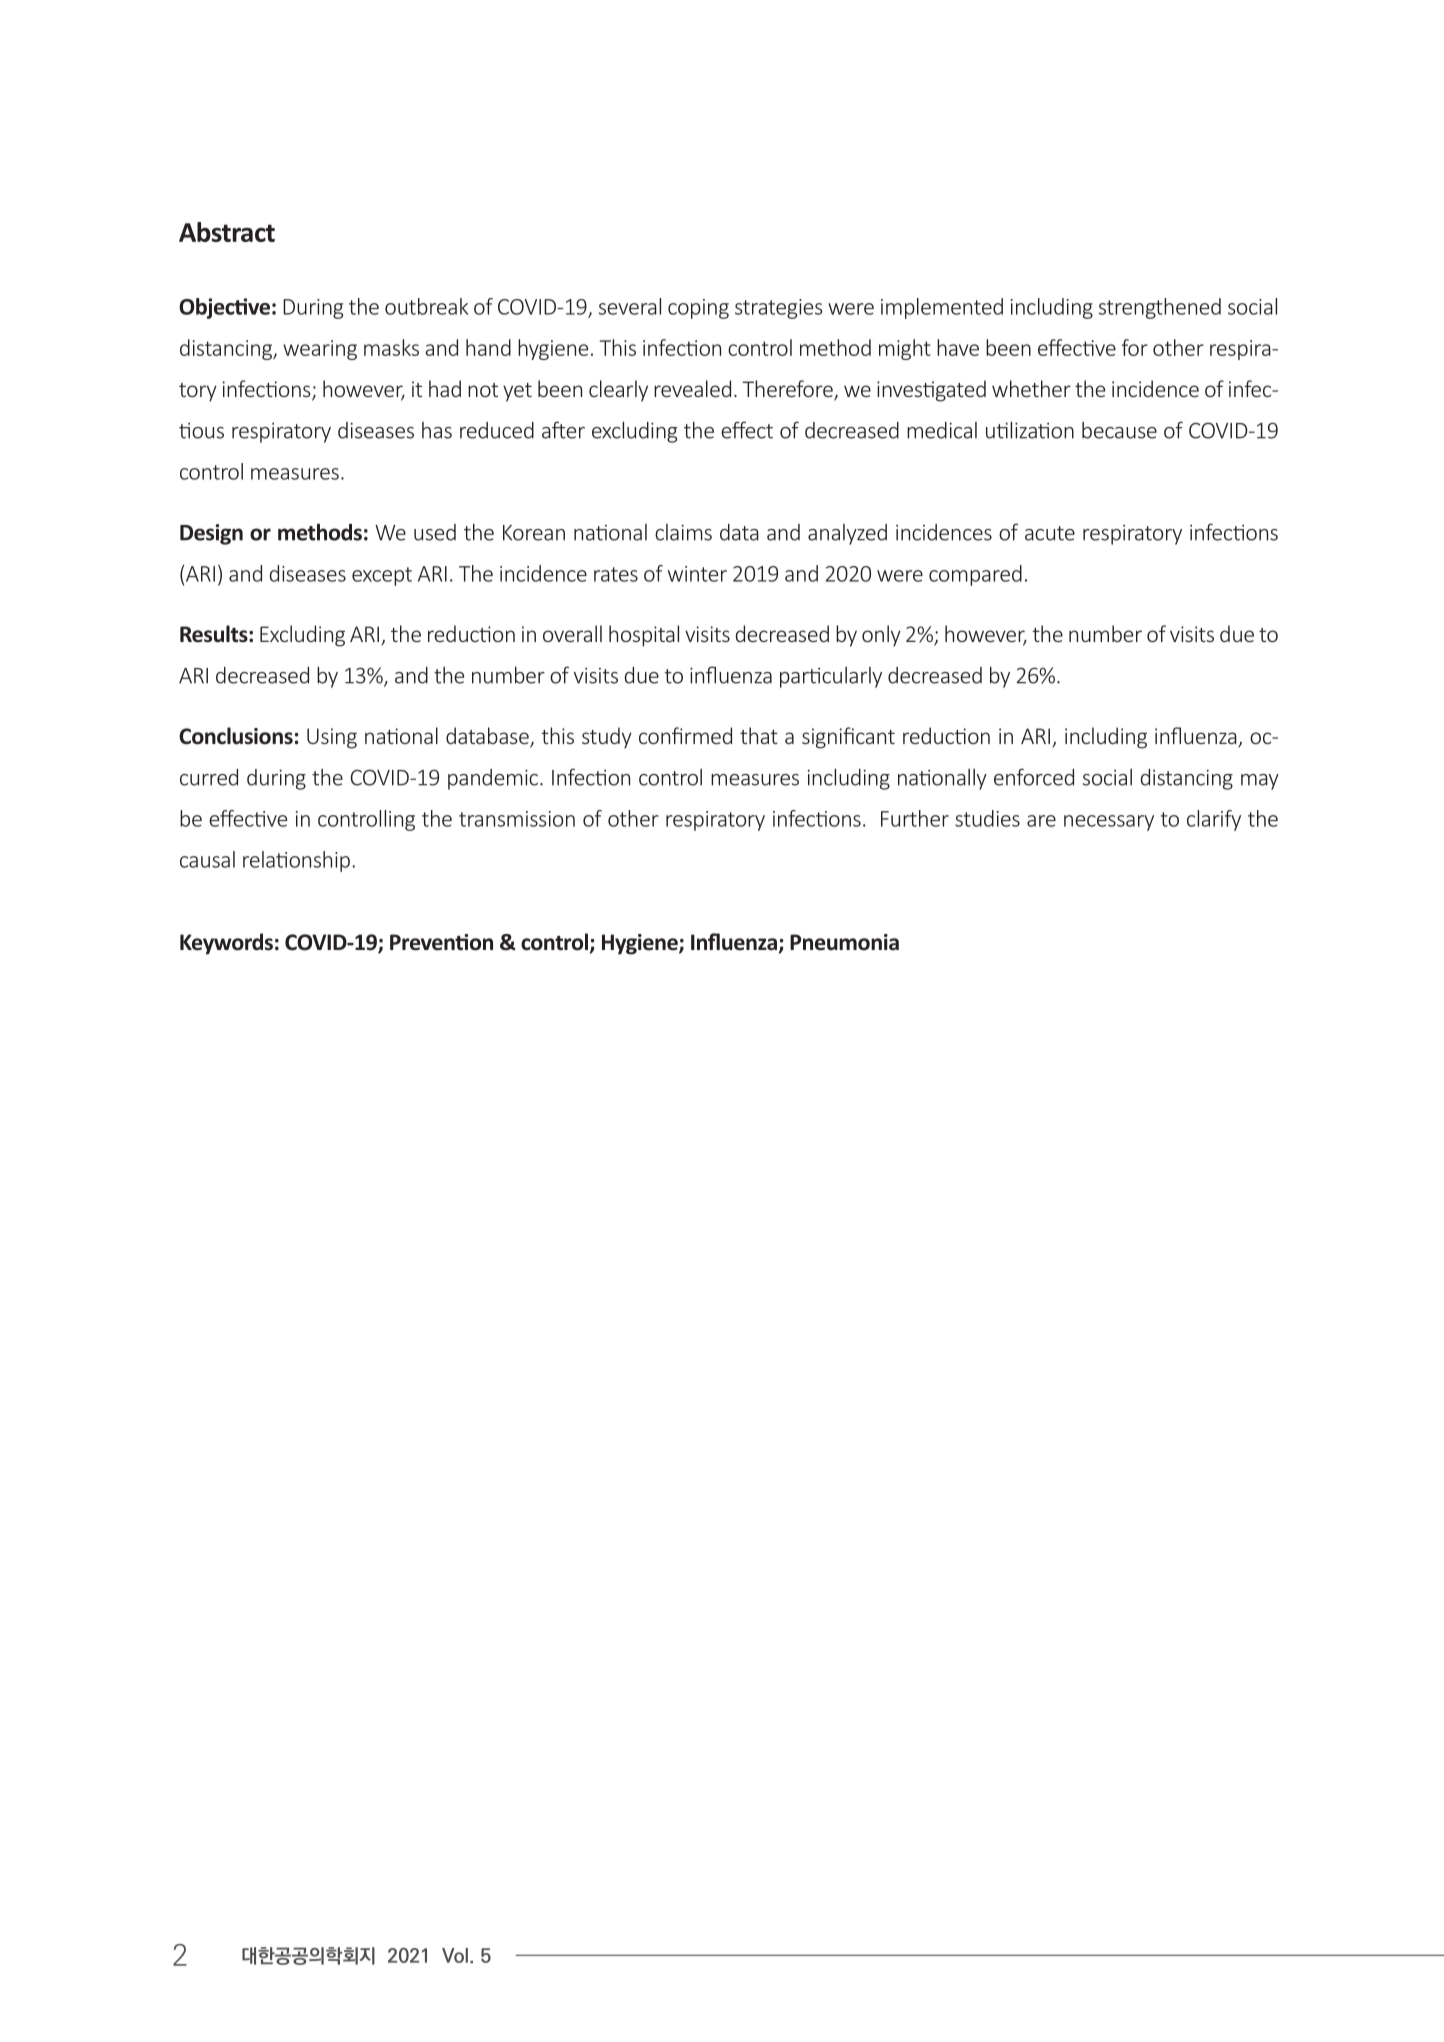 The width and height of the page is (1444, 2042). What do you see at coordinates (698, 309) in the page?
I see `coping` at bounding box center [698, 309].
